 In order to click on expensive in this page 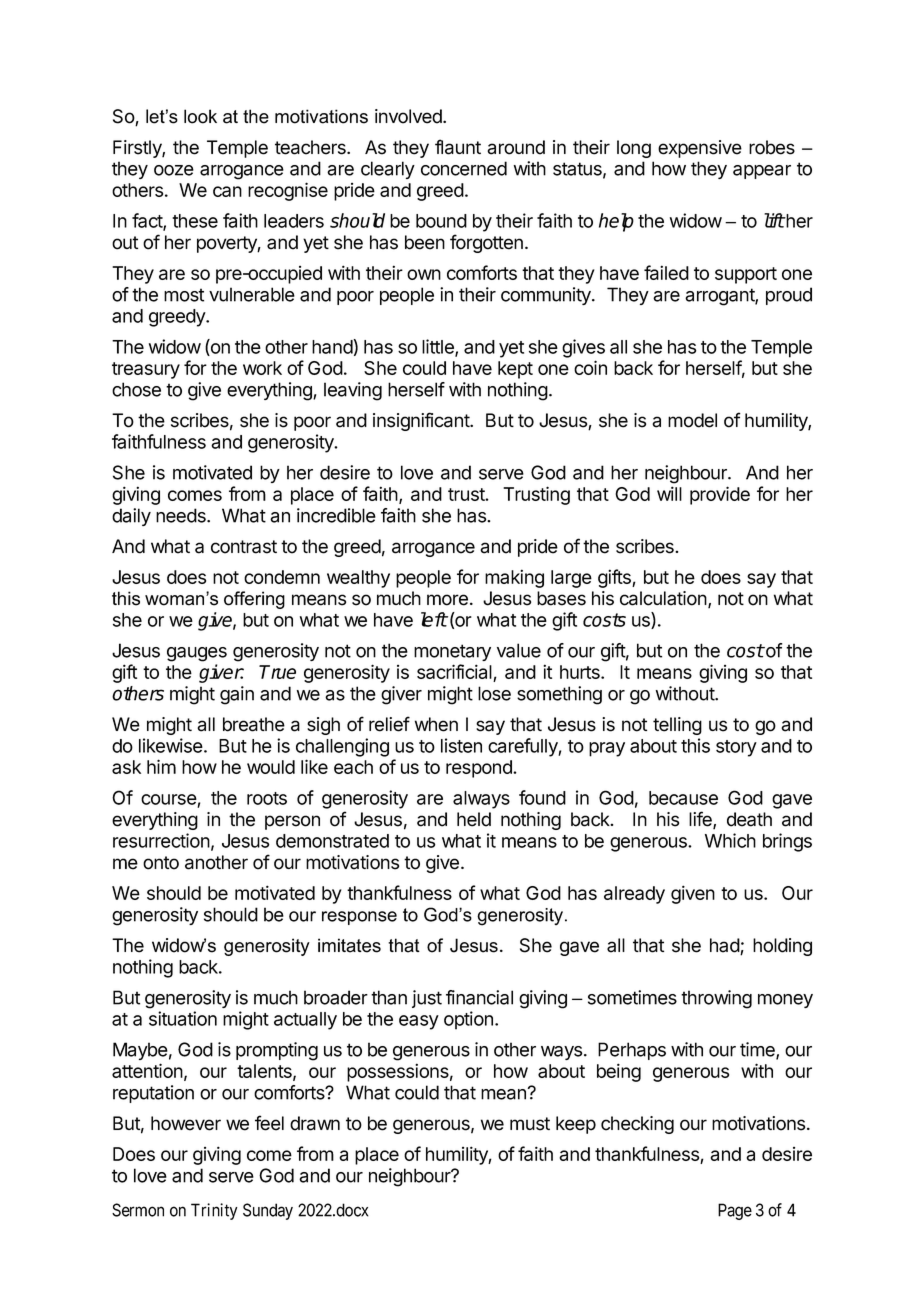, I will do `click(700, 149)`.
